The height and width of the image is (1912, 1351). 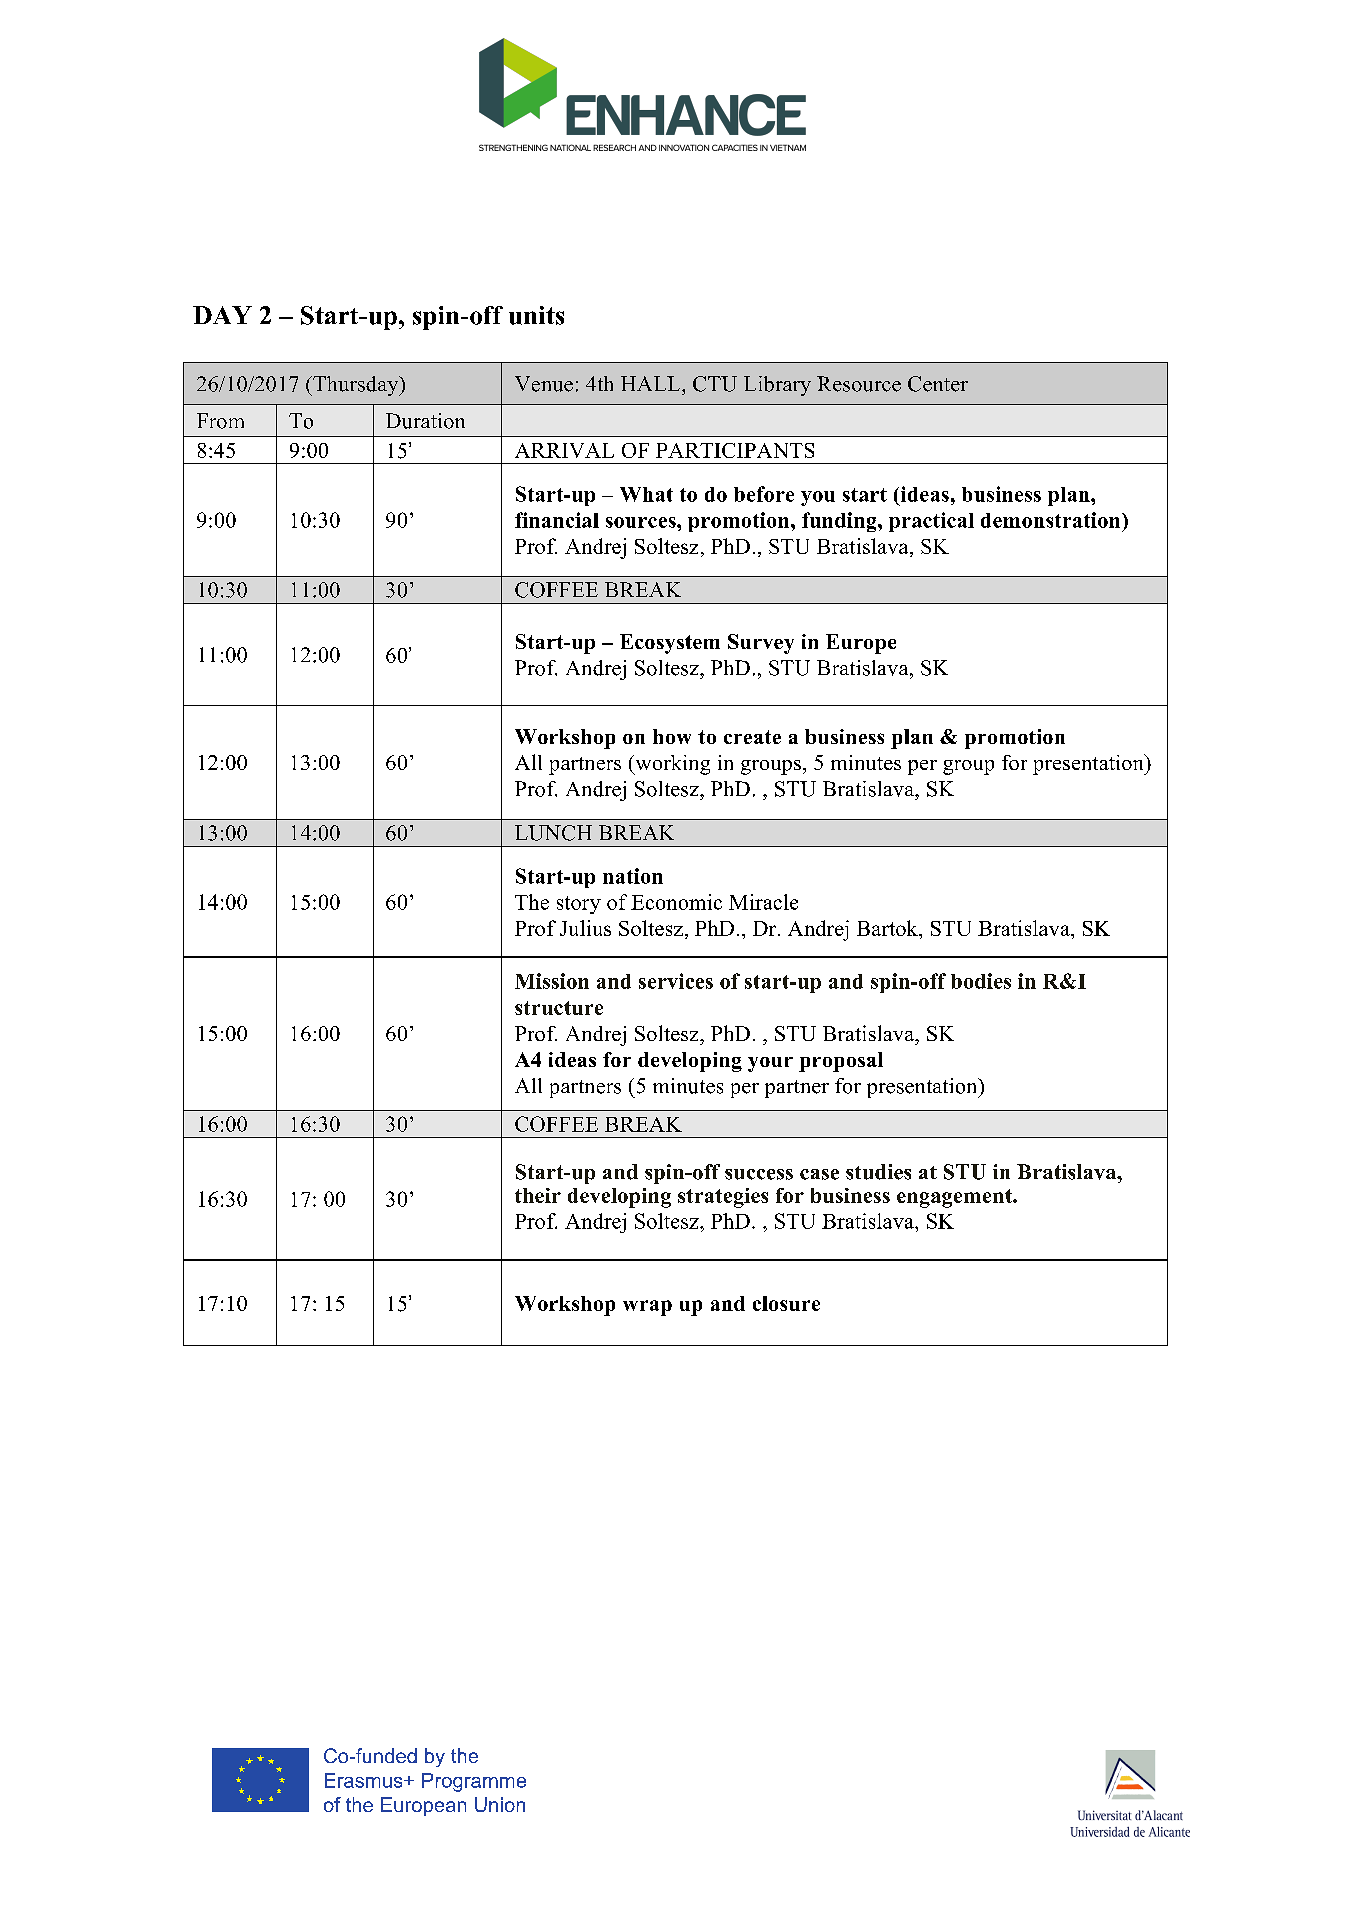 I want to click on their, so click(x=538, y=1195).
